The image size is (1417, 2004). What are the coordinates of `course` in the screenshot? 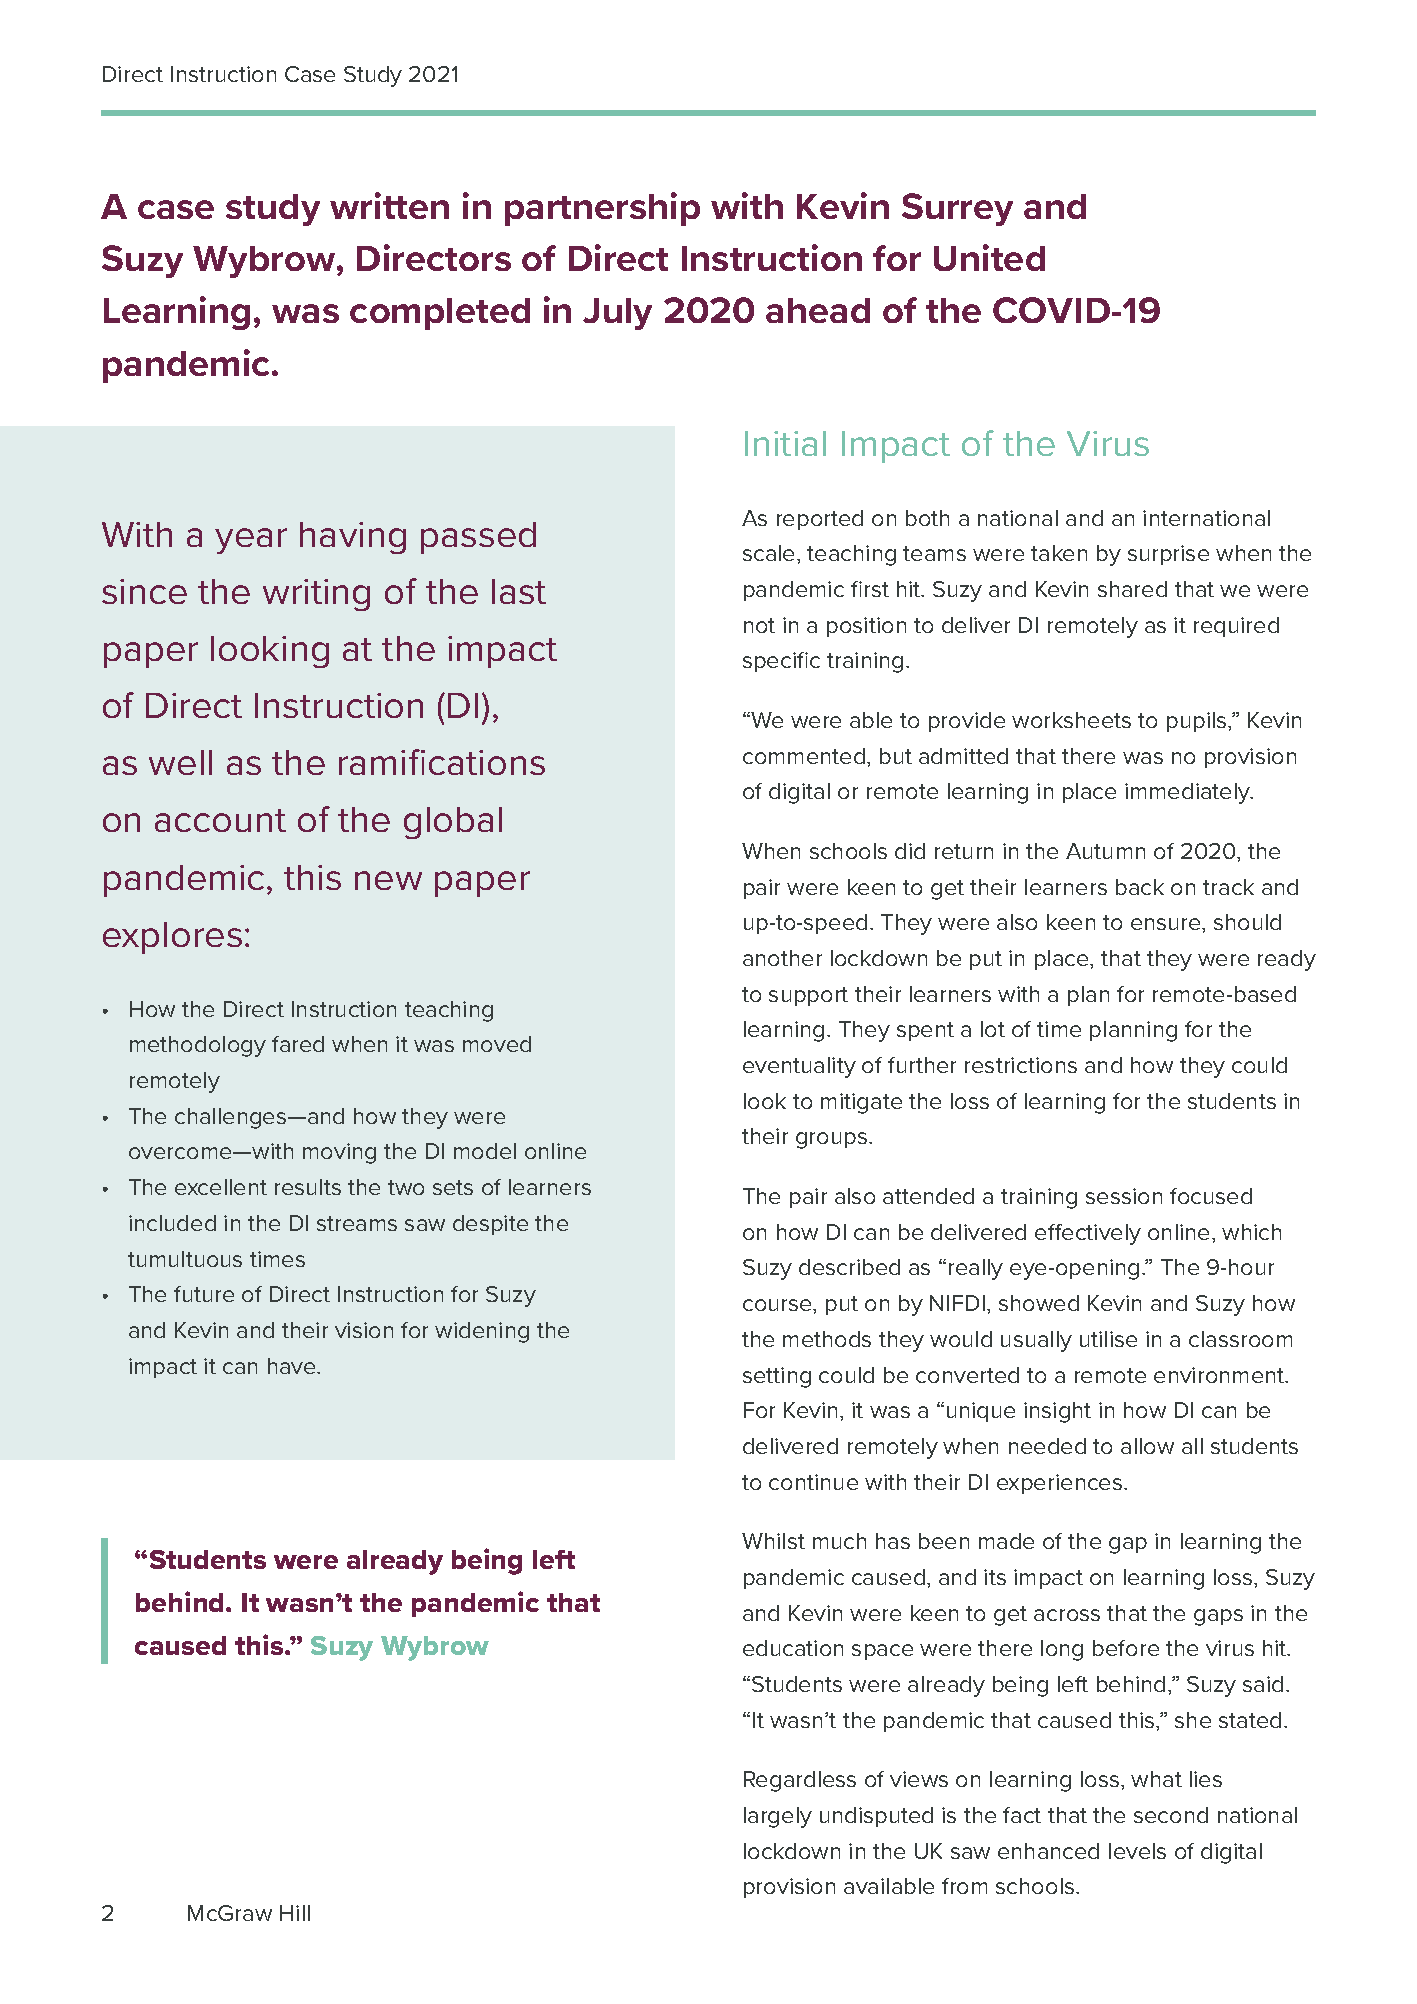 It's located at (778, 1305).
